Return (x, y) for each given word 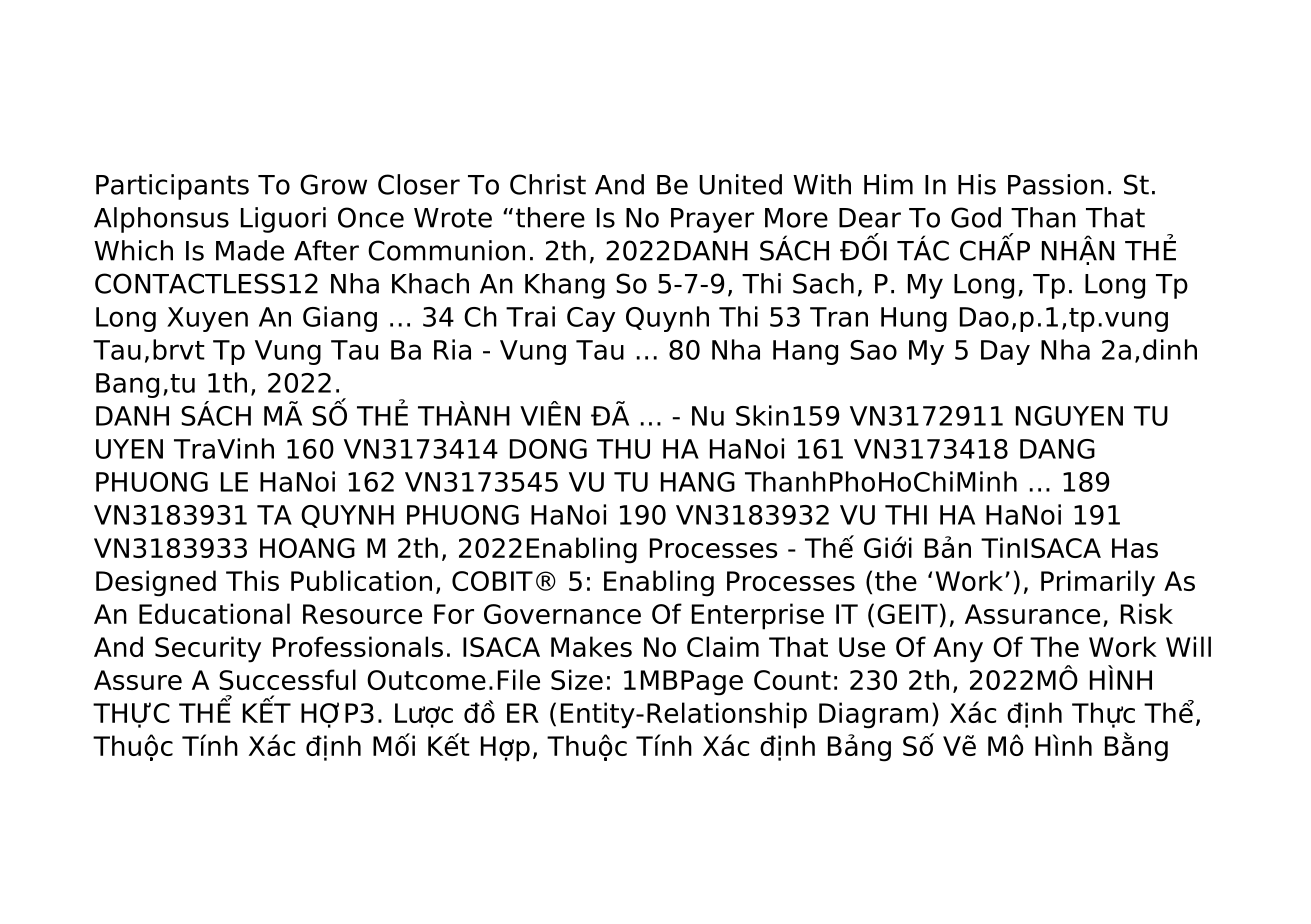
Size (577, 679)
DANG (1057, 449)
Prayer (712, 220)
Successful (287, 679)
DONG (548, 449)
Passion (1056, 184)
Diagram (873, 715)
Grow (333, 184)
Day (1005, 352)
